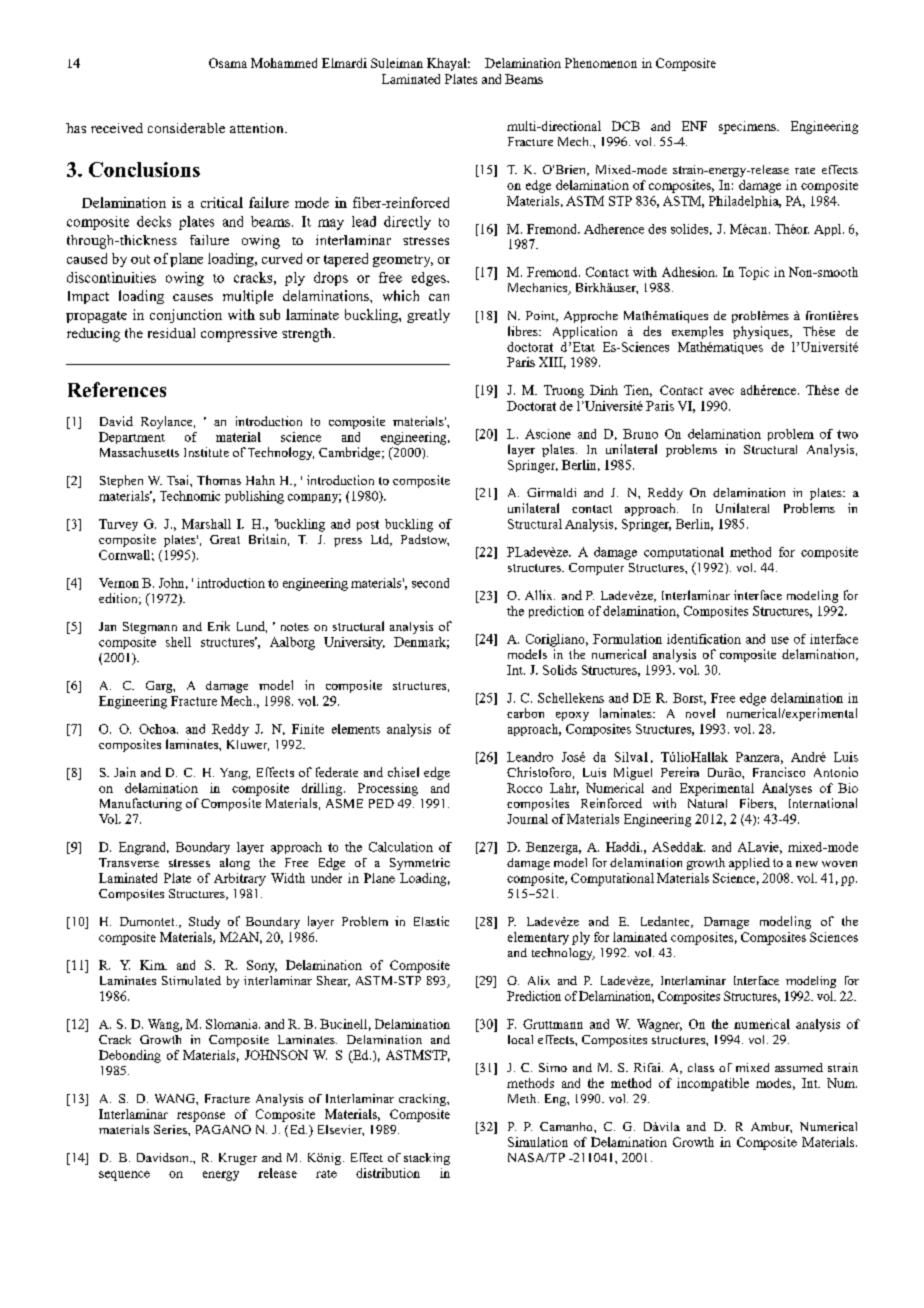 The height and width of the screenshot is (1308, 924). Describe the element at coordinates (139, 452) in the screenshot. I see `Massachusetts` at that location.
